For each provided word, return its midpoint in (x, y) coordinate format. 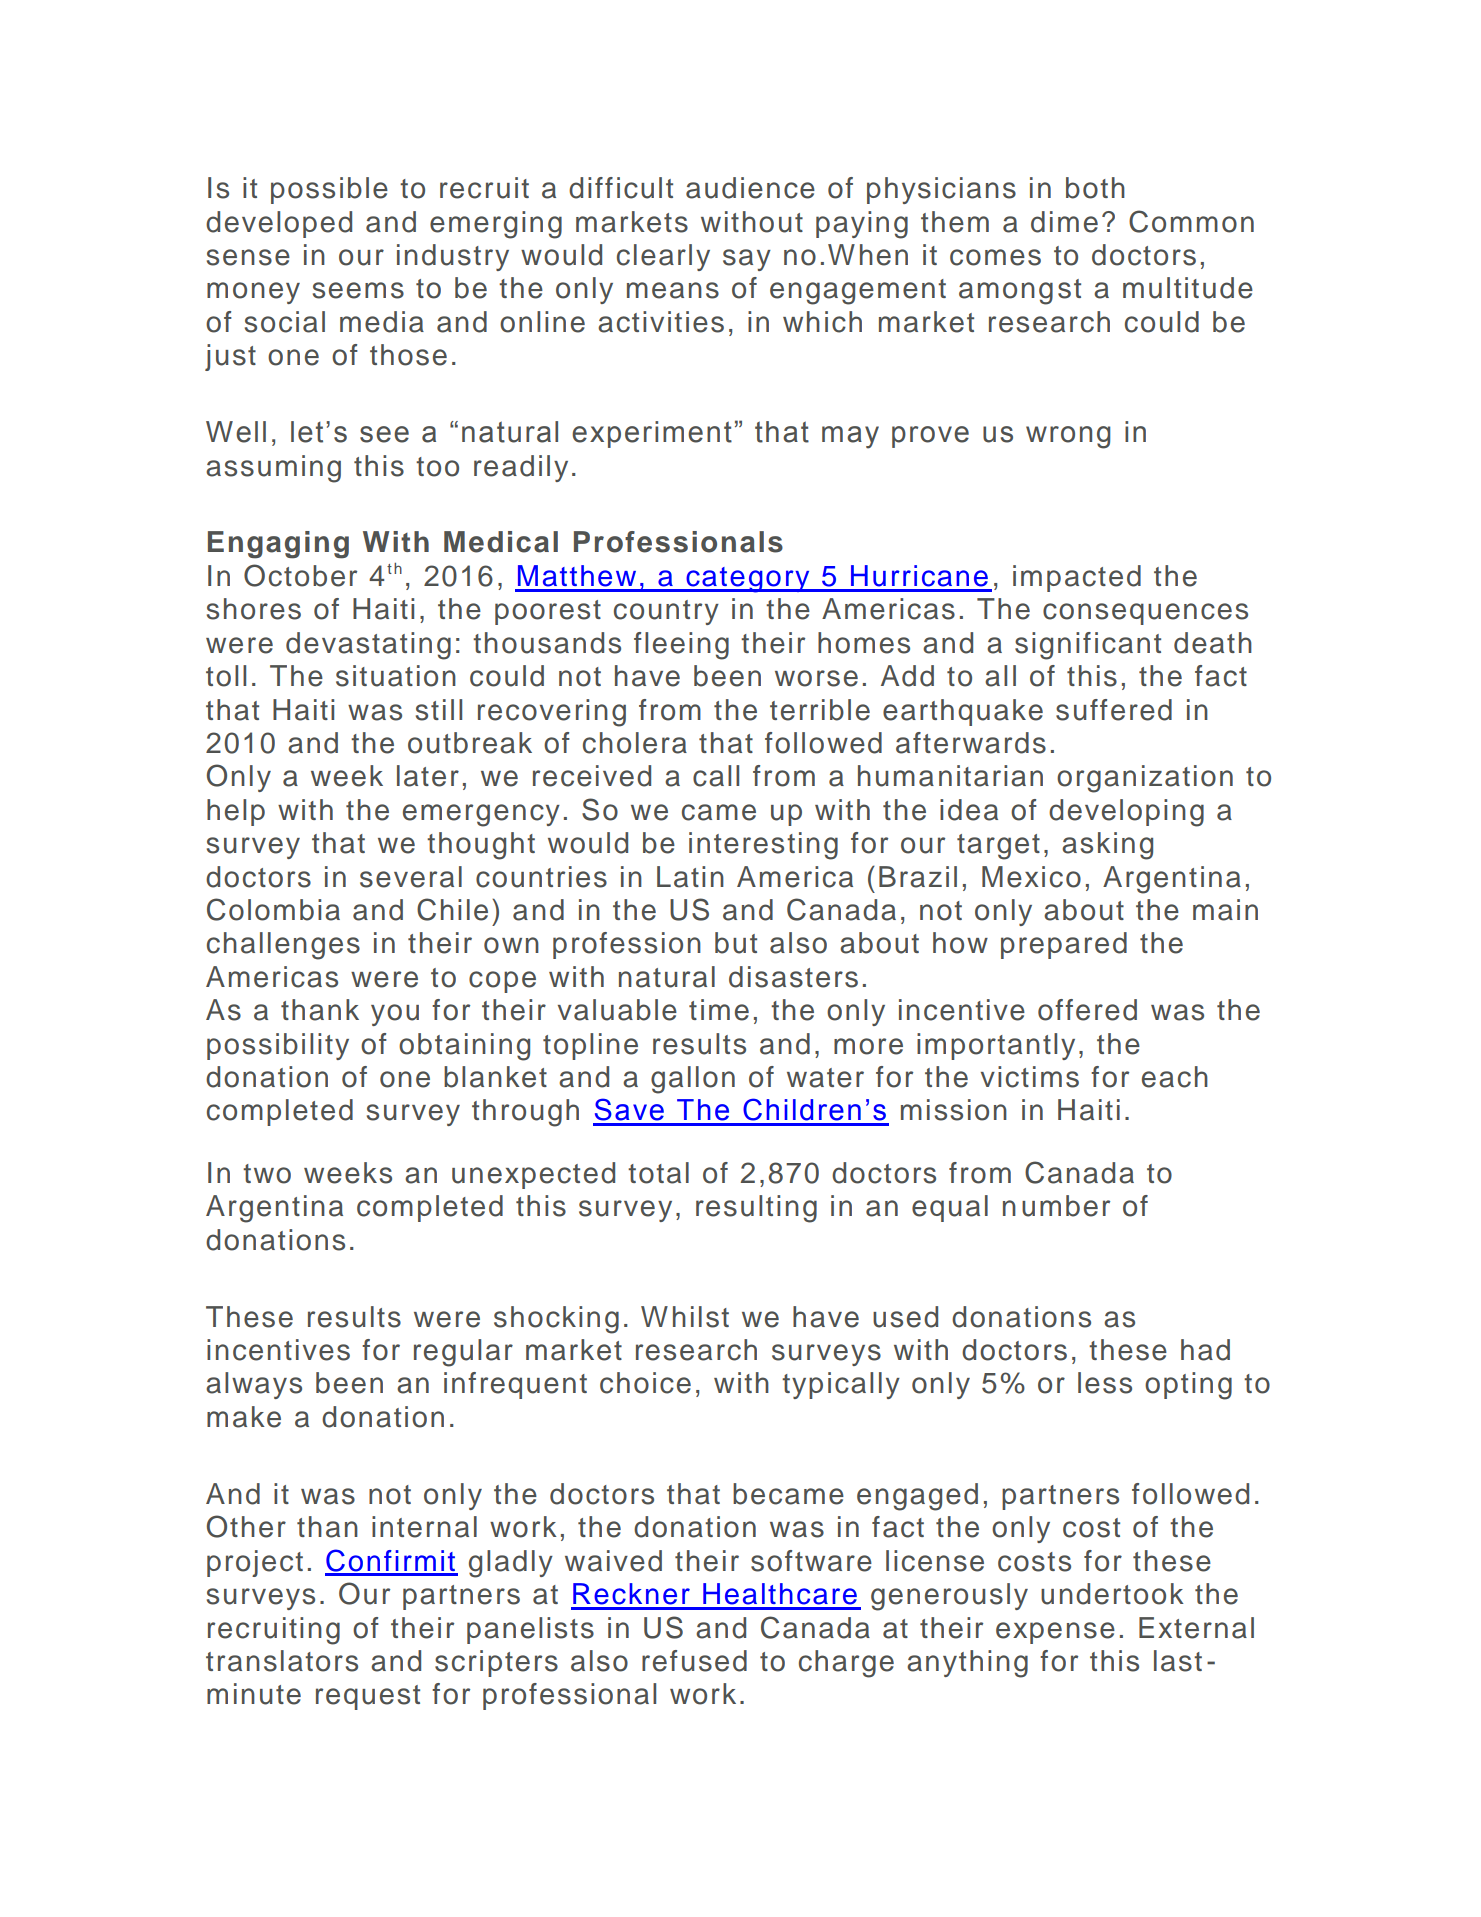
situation (396, 676)
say (747, 260)
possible (329, 190)
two (267, 1174)
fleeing (681, 646)
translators (282, 1661)
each (1175, 1077)
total (658, 1173)
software (811, 1561)
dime (1064, 222)
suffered (1114, 710)
